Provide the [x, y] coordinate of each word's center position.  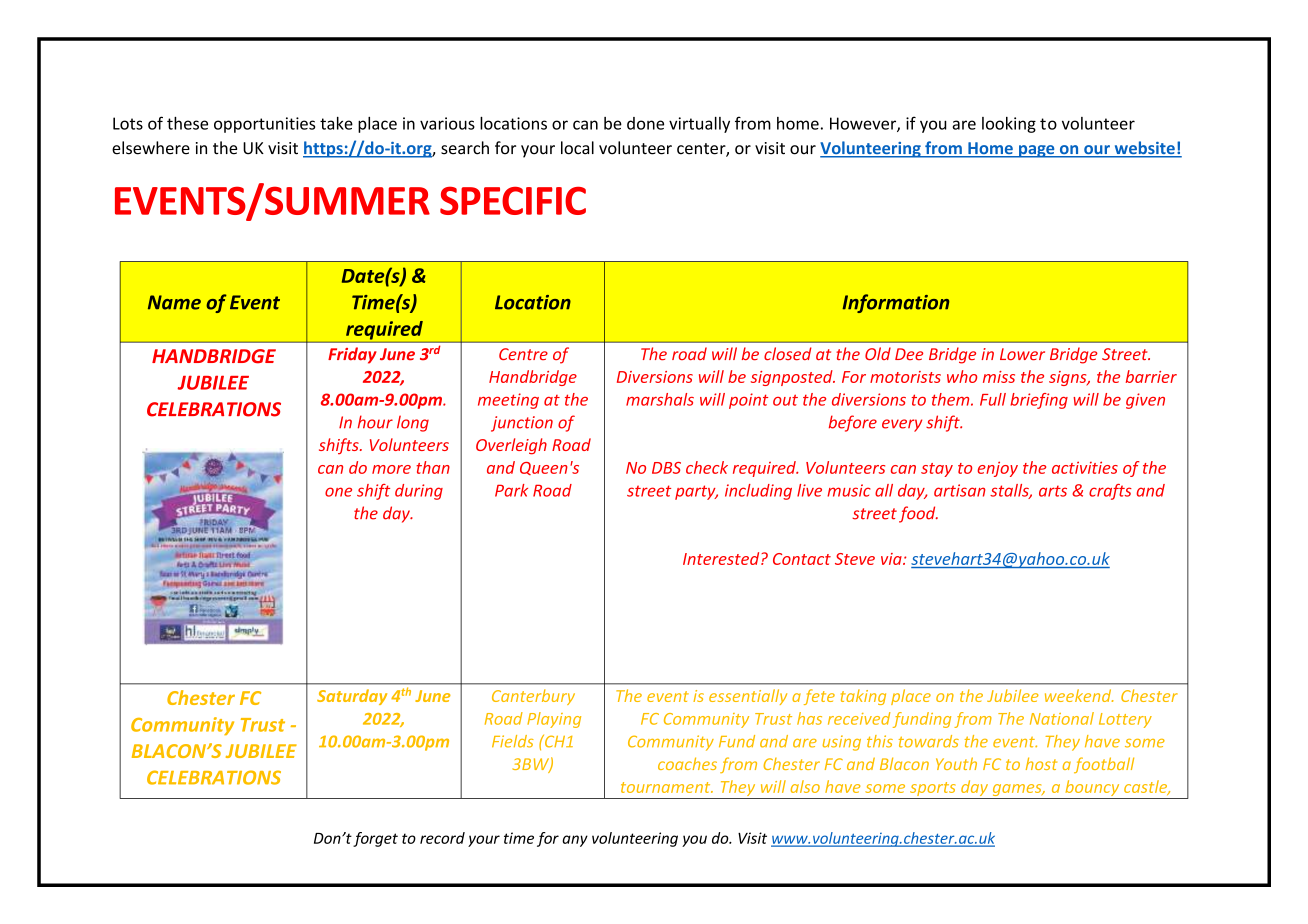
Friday [352, 355]
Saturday [352, 697]
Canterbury [533, 697]
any [575, 841]
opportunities [264, 125]
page [1037, 151]
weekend [1079, 695]
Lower [1022, 354]
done [645, 123]
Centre [523, 354]
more [391, 469]
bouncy [1092, 789]
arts [1053, 491]
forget [375, 839]
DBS [666, 468]
